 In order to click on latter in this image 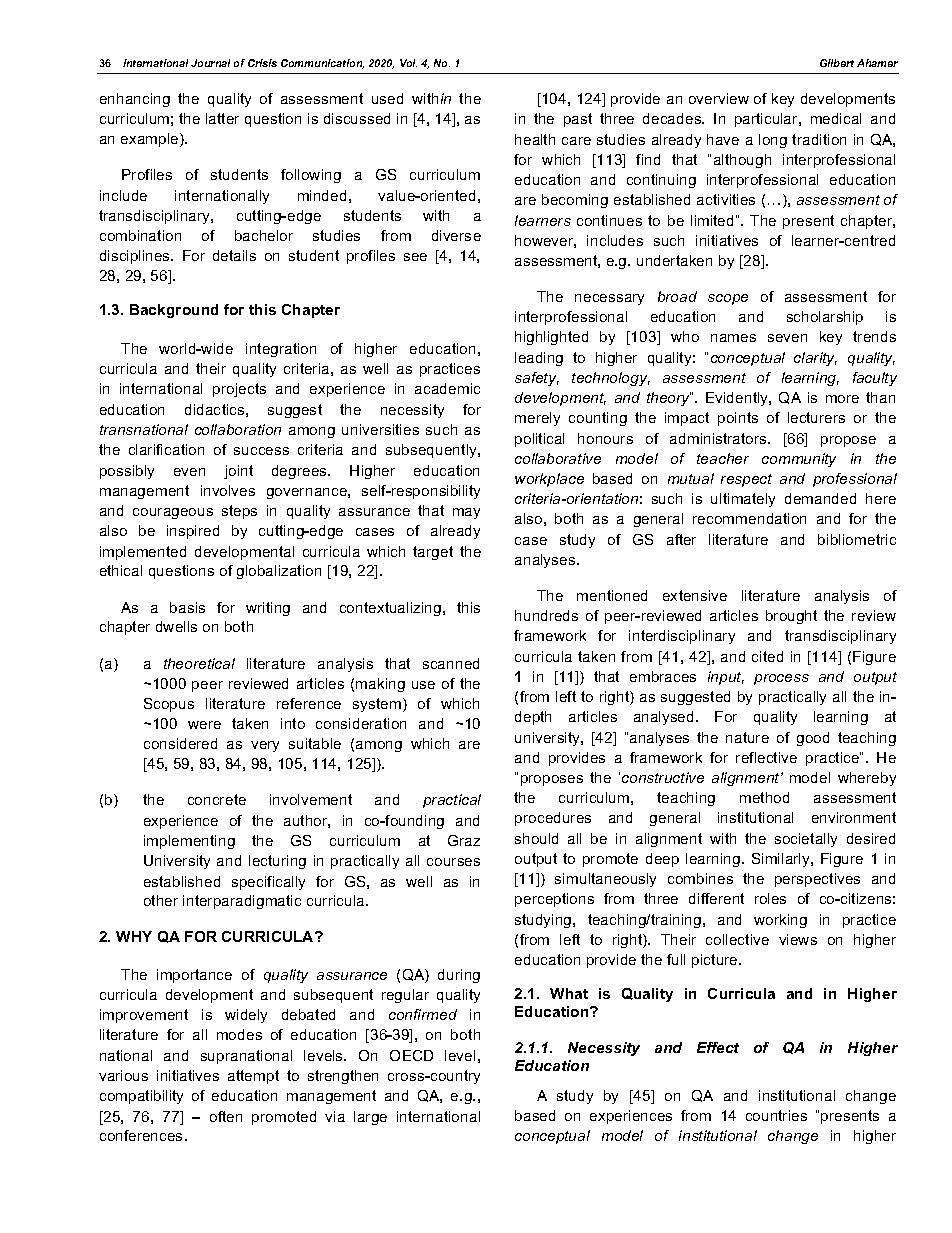, I will do `click(222, 118)`.
